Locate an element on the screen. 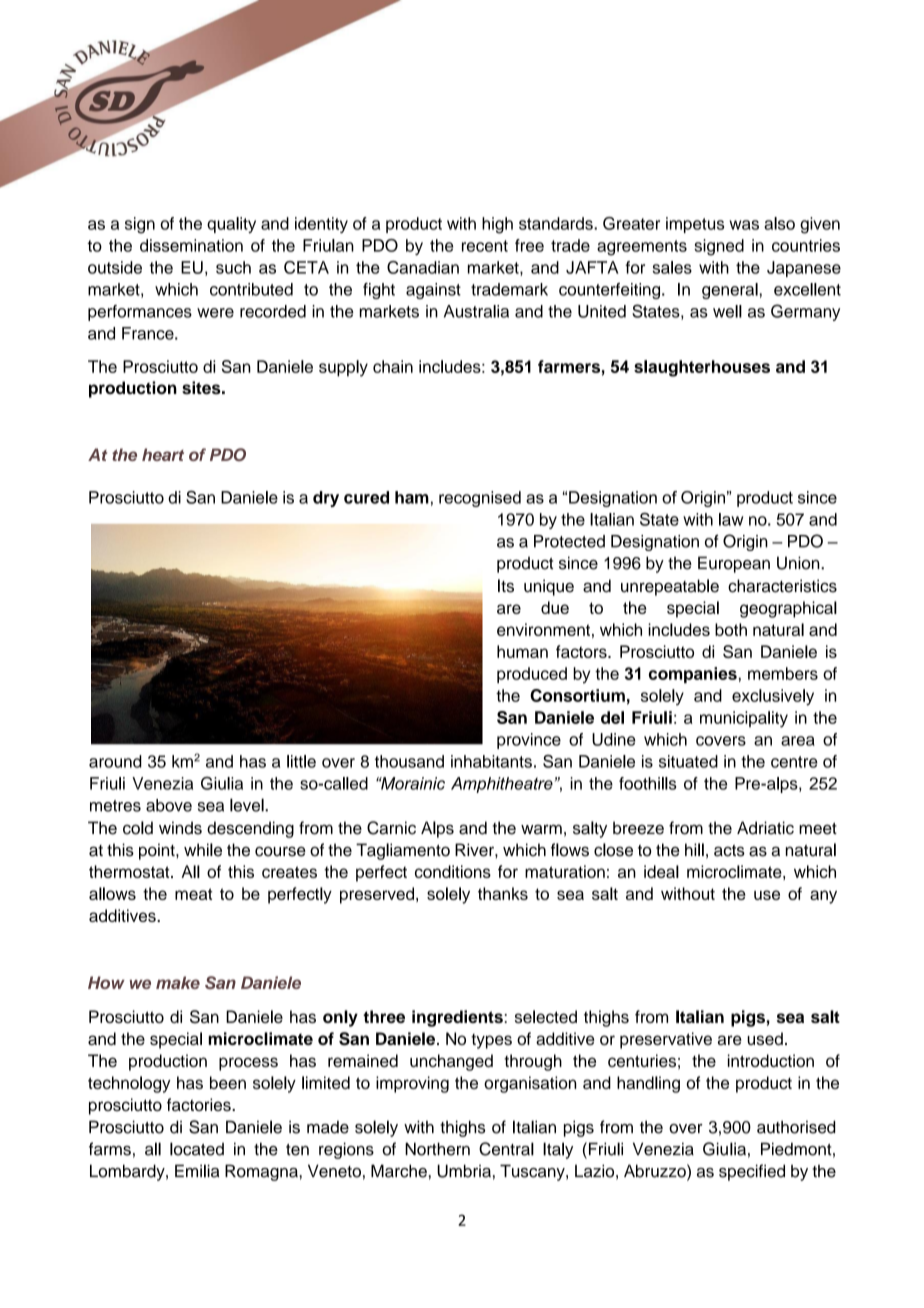 This screenshot has width=924, height=1308. recent is located at coordinates (485, 246).
